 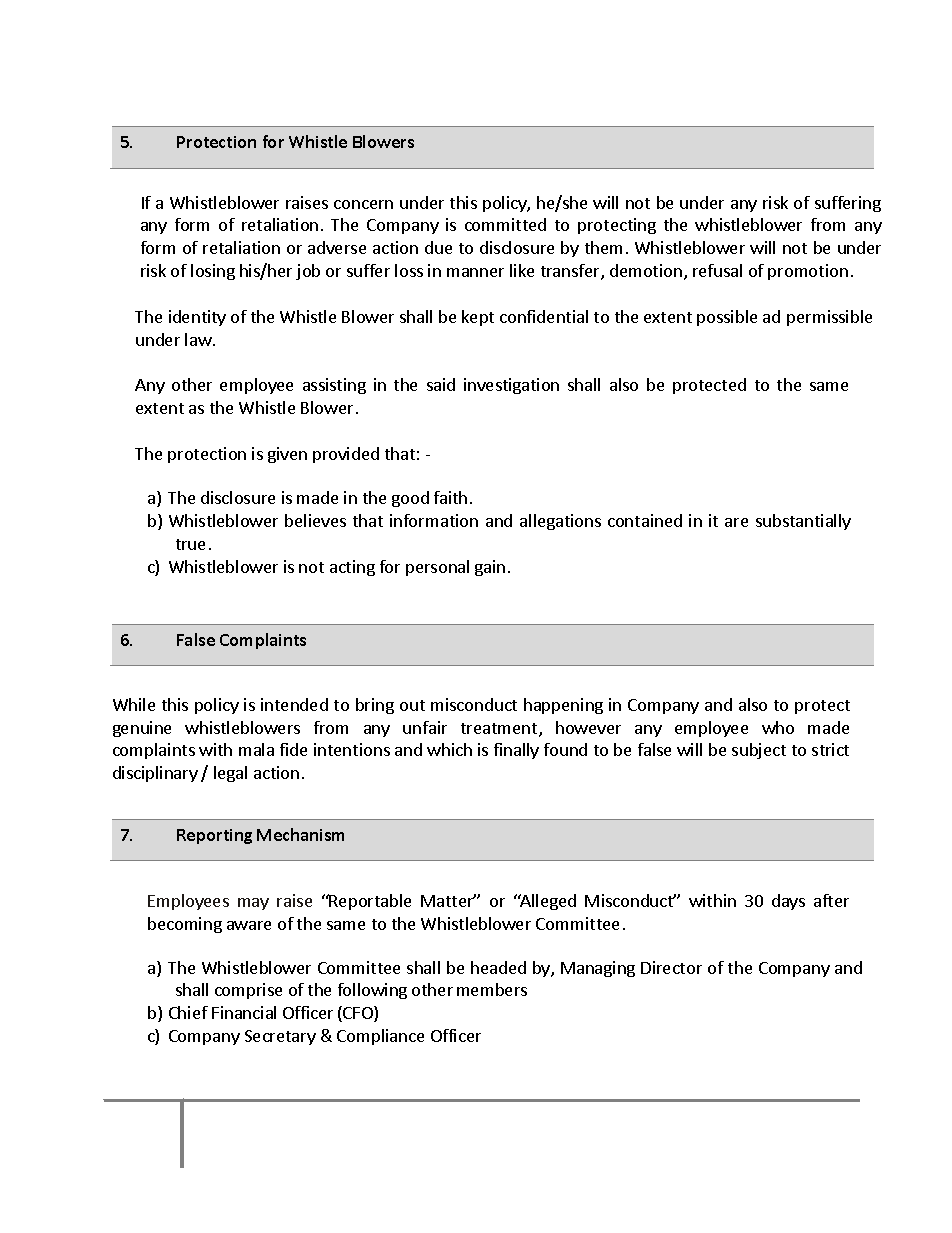 What do you see at coordinates (803, 522) in the image?
I see `substantially` at bounding box center [803, 522].
